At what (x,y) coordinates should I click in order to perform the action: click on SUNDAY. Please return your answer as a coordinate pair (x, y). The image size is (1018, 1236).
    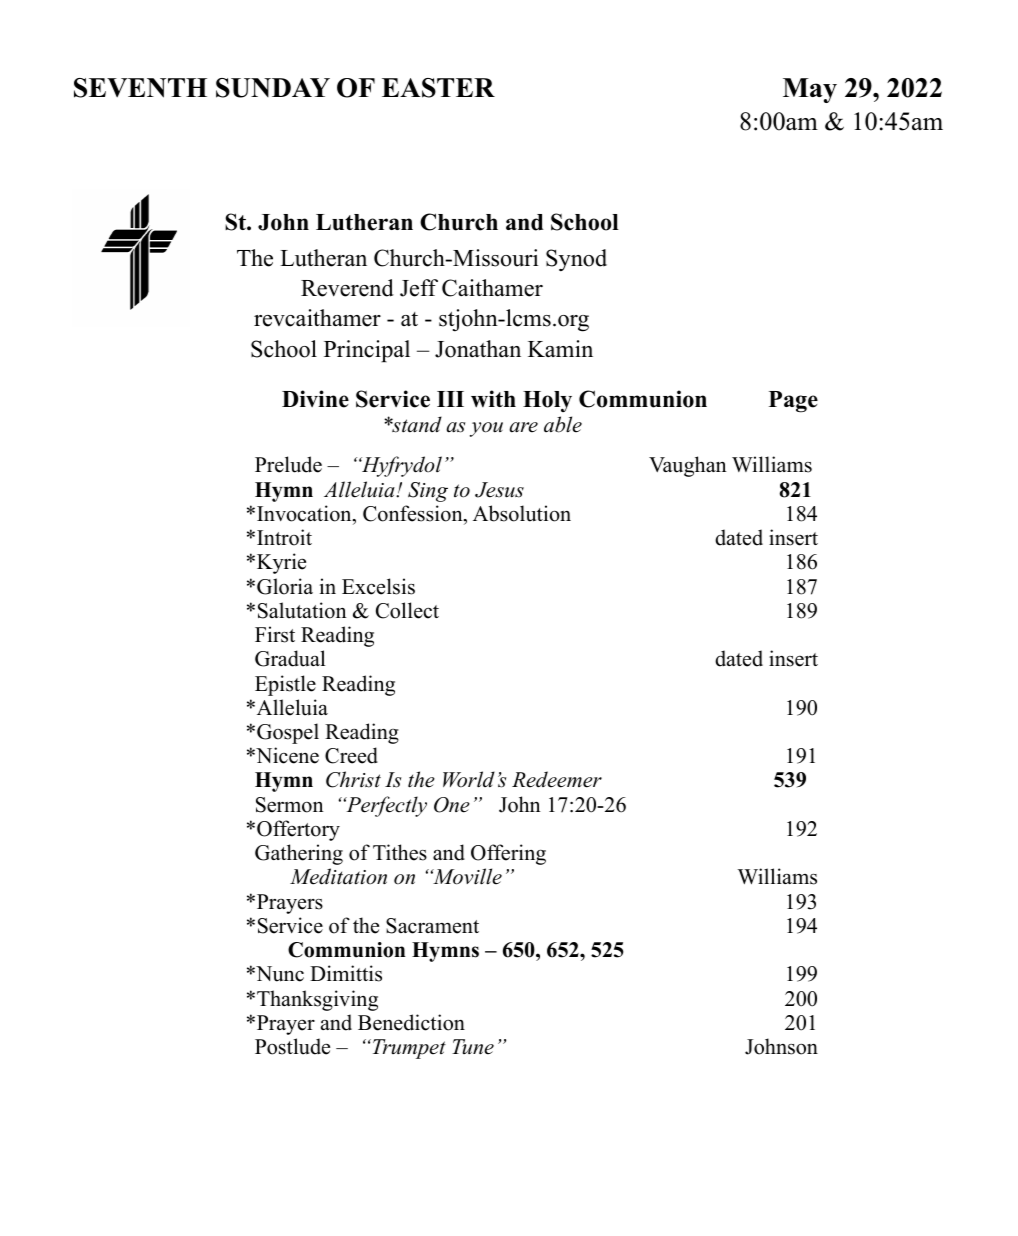
    Looking at the image, I should click on (273, 88).
